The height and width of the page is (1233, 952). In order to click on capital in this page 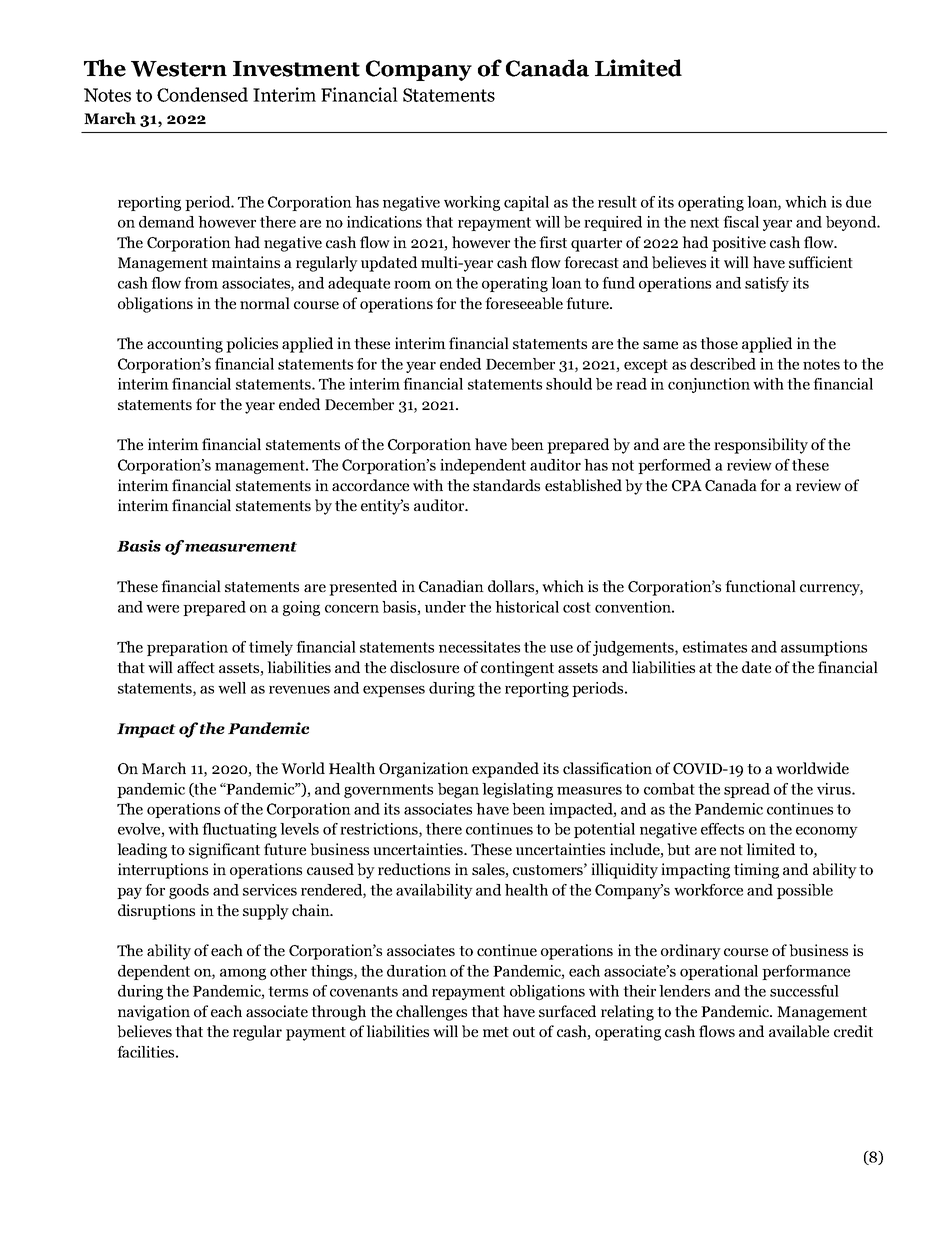, I will do `click(526, 203)`.
